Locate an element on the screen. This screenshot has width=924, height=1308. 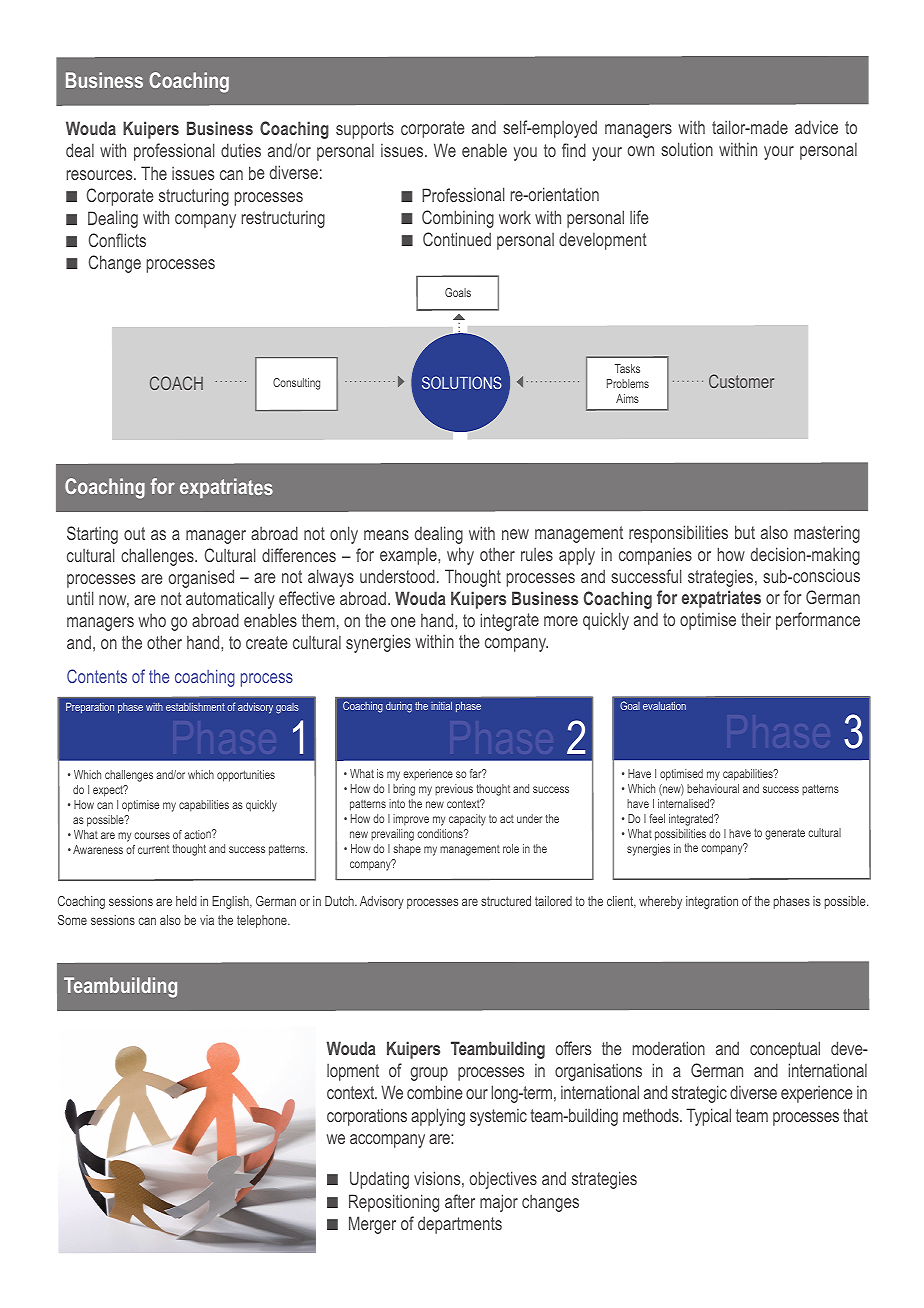
advice is located at coordinates (816, 127).
